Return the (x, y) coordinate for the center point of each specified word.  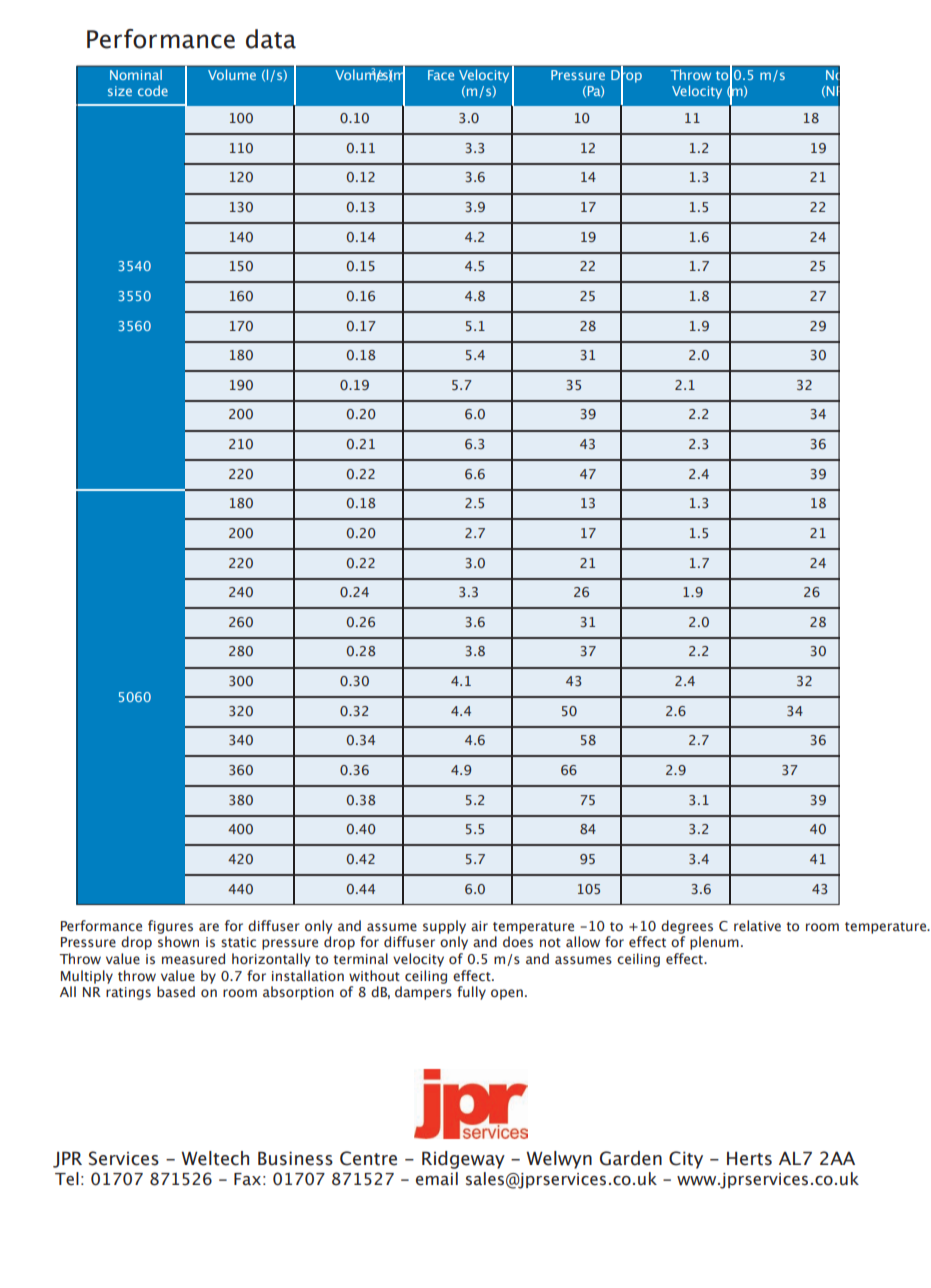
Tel (67, 1179)
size (120, 91)
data (271, 39)
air (479, 926)
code (153, 90)
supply (444, 927)
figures (170, 927)
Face (441, 75)
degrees (687, 927)
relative (757, 926)
